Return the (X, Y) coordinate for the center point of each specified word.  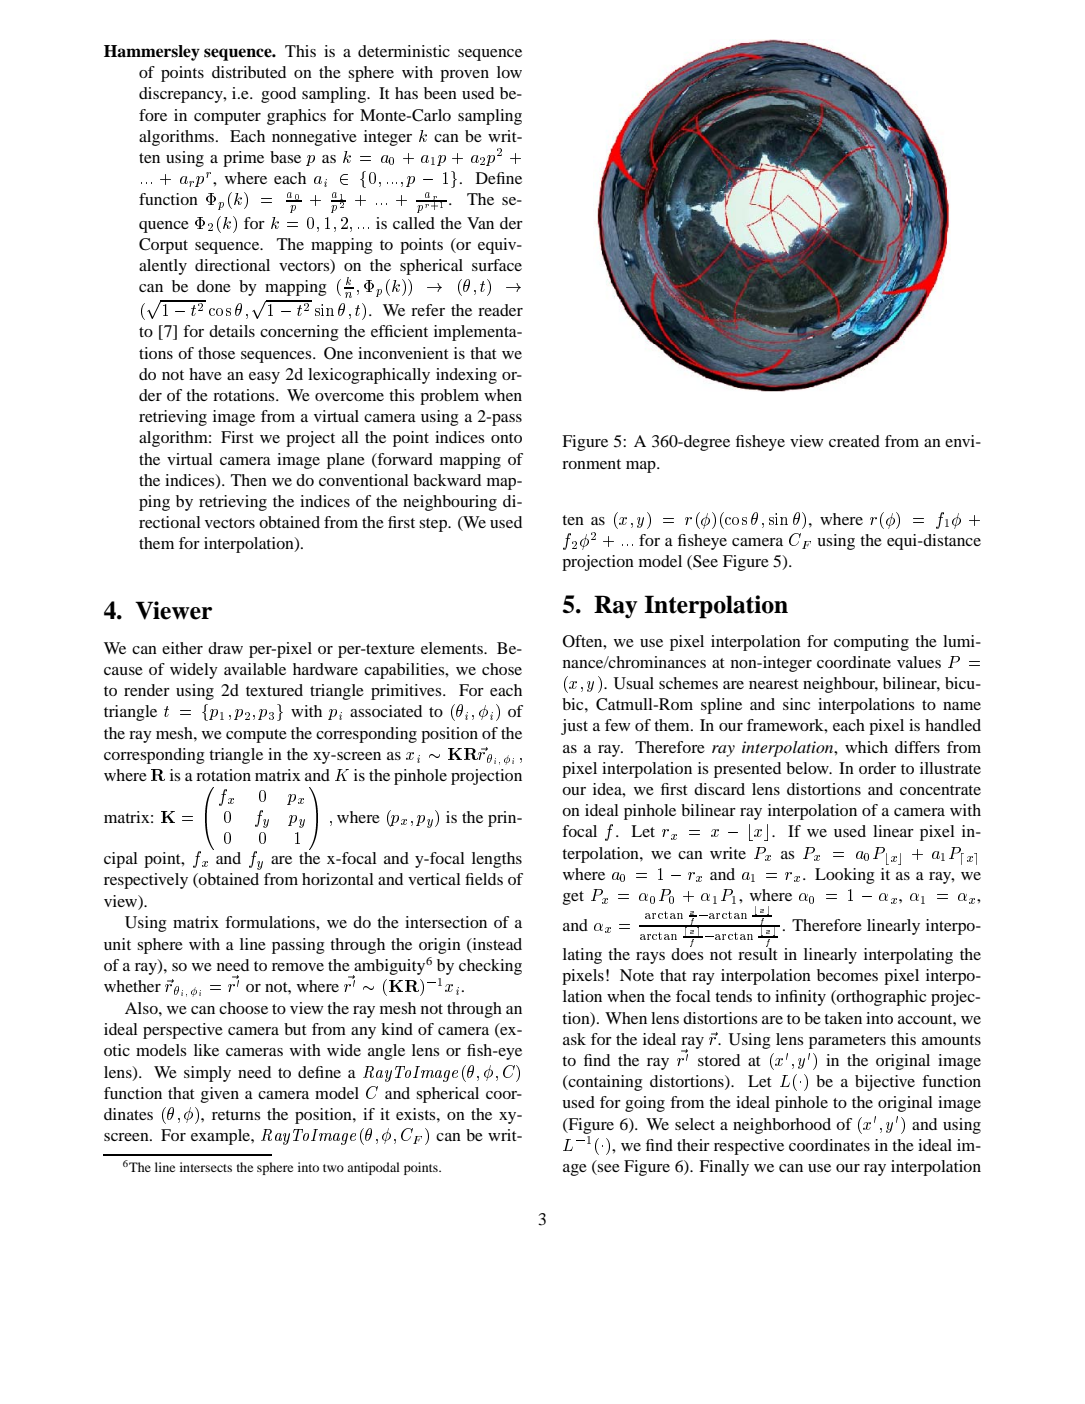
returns (236, 1115)
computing (871, 643)
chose (502, 669)
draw (225, 648)
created (854, 441)
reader (500, 310)
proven (464, 76)
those (216, 353)
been (440, 93)
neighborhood (782, 1126)
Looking (845, 876)
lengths (497, 860)
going (645, 1104)
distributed (249, 72)
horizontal (338, 879)
